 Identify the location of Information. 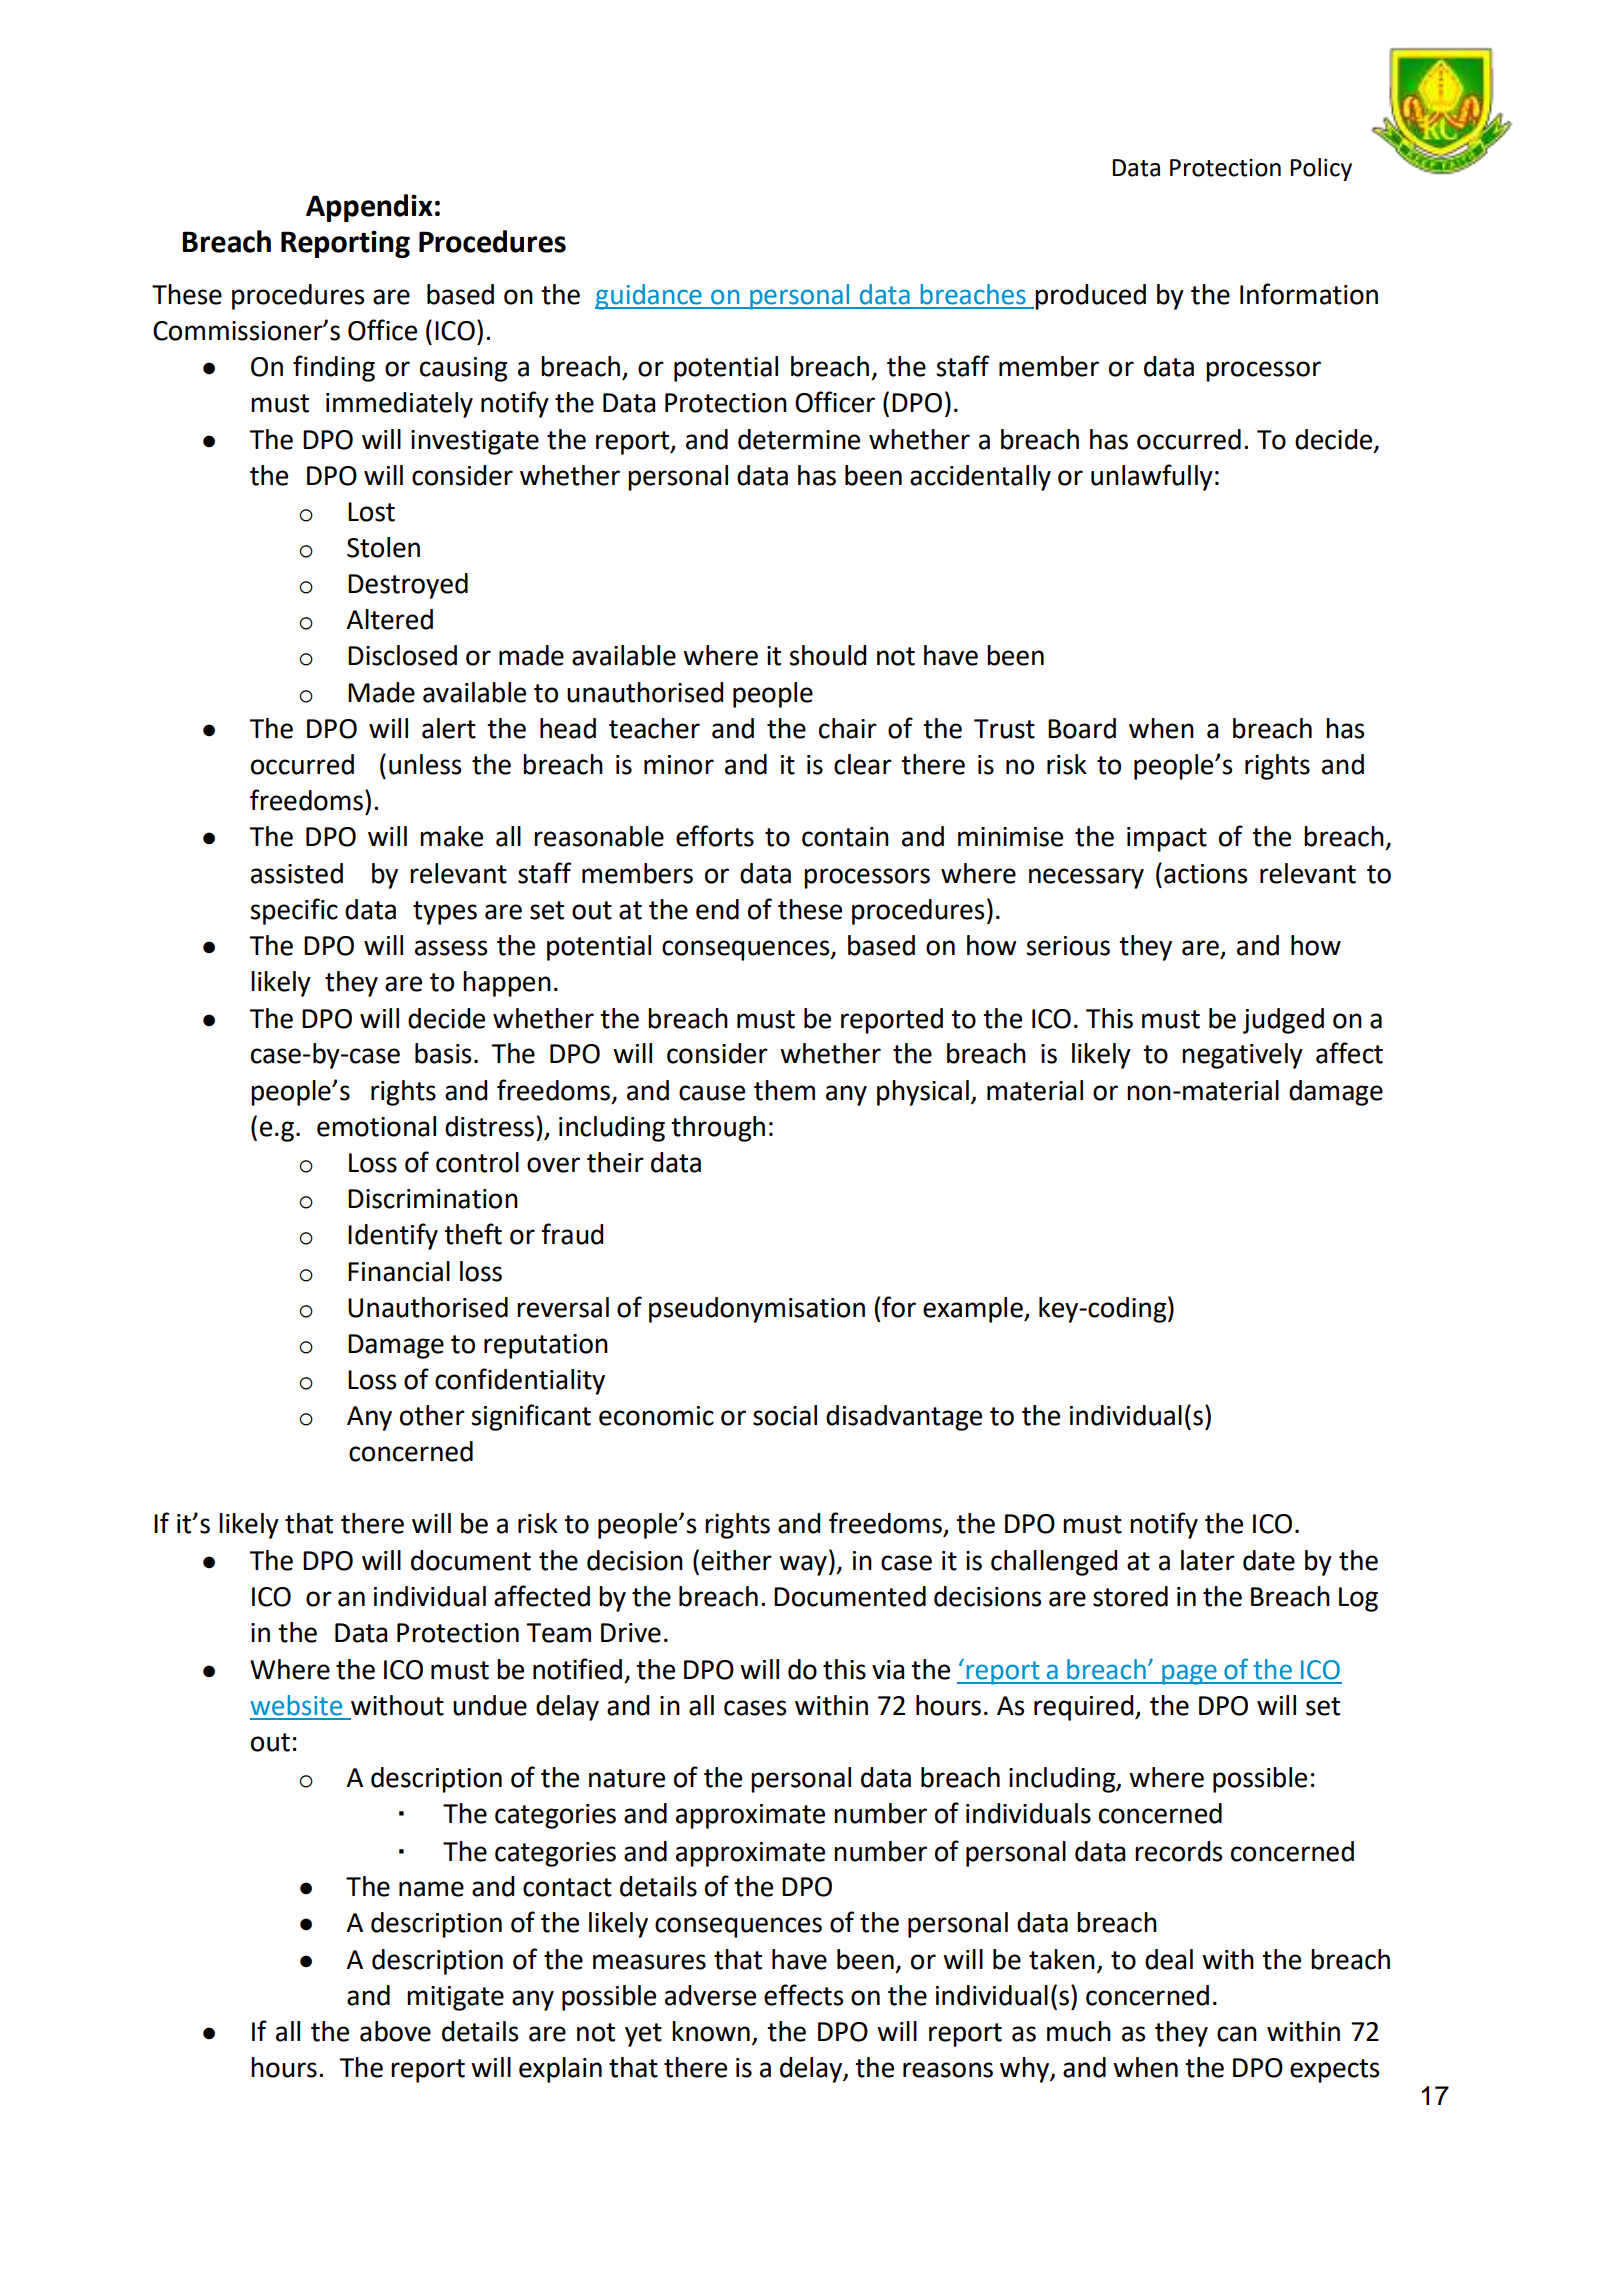
(1309, 294).
